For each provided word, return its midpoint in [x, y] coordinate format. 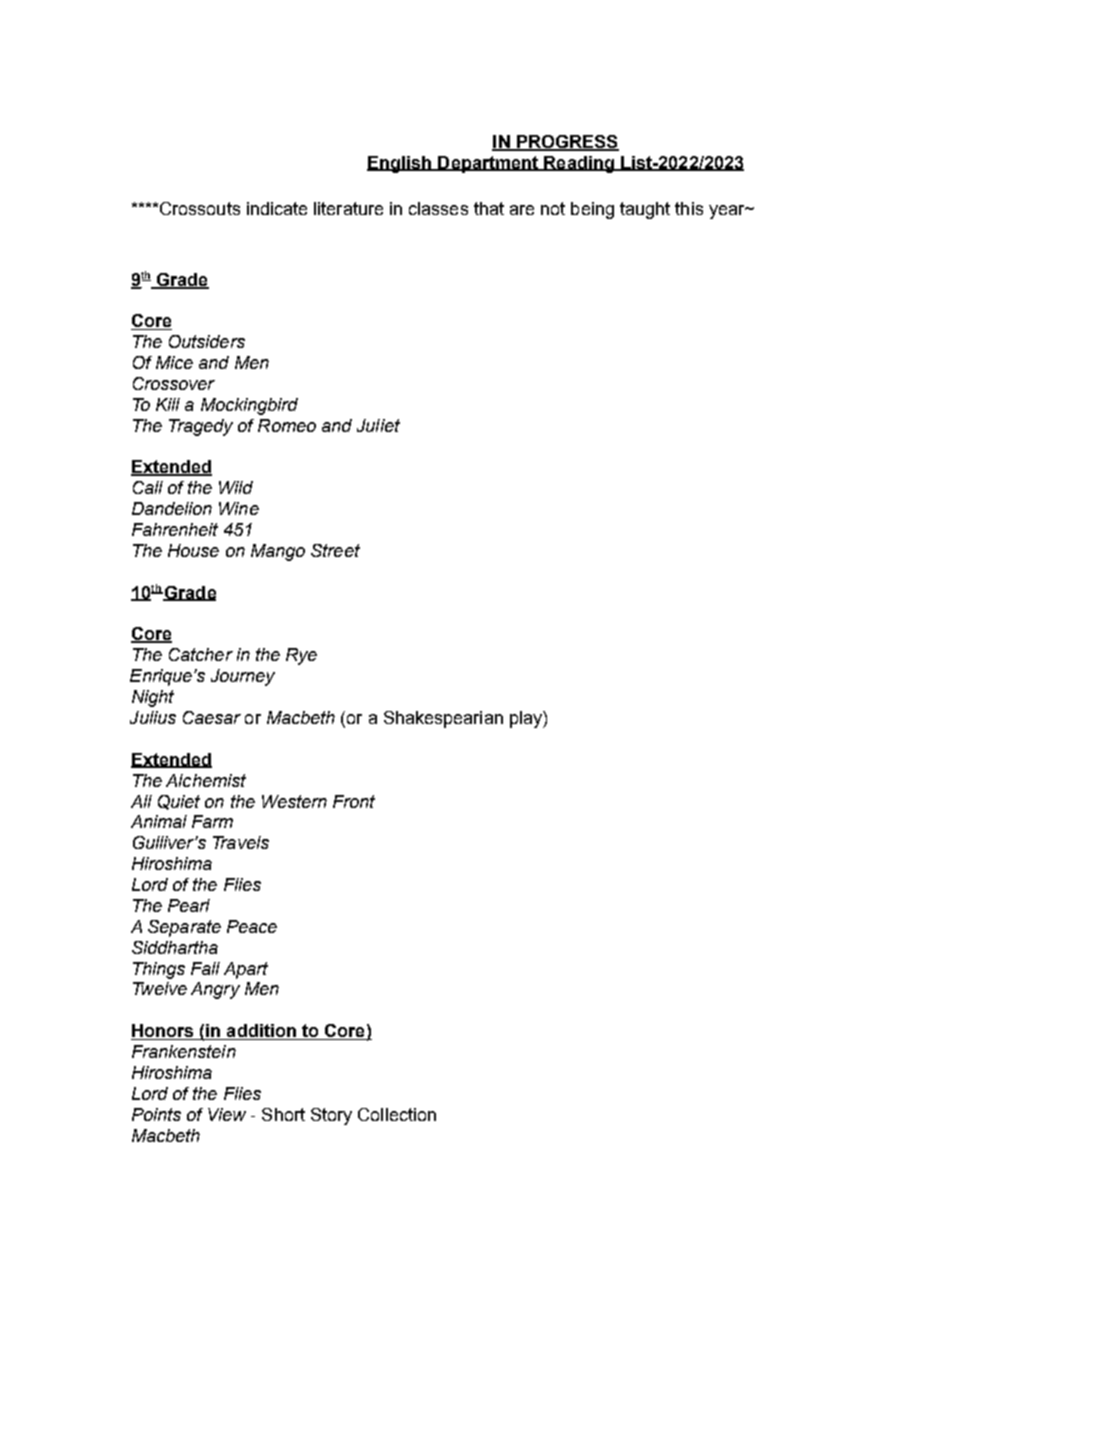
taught [645, 210]
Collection [397, 1114]
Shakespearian [443, 719]
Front [354, 801]
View [227, 1114]
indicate [277, 208]
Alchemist [206, 780]
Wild [236, 487]
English [400, 164]
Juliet [378, 425]
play [527, 719]
